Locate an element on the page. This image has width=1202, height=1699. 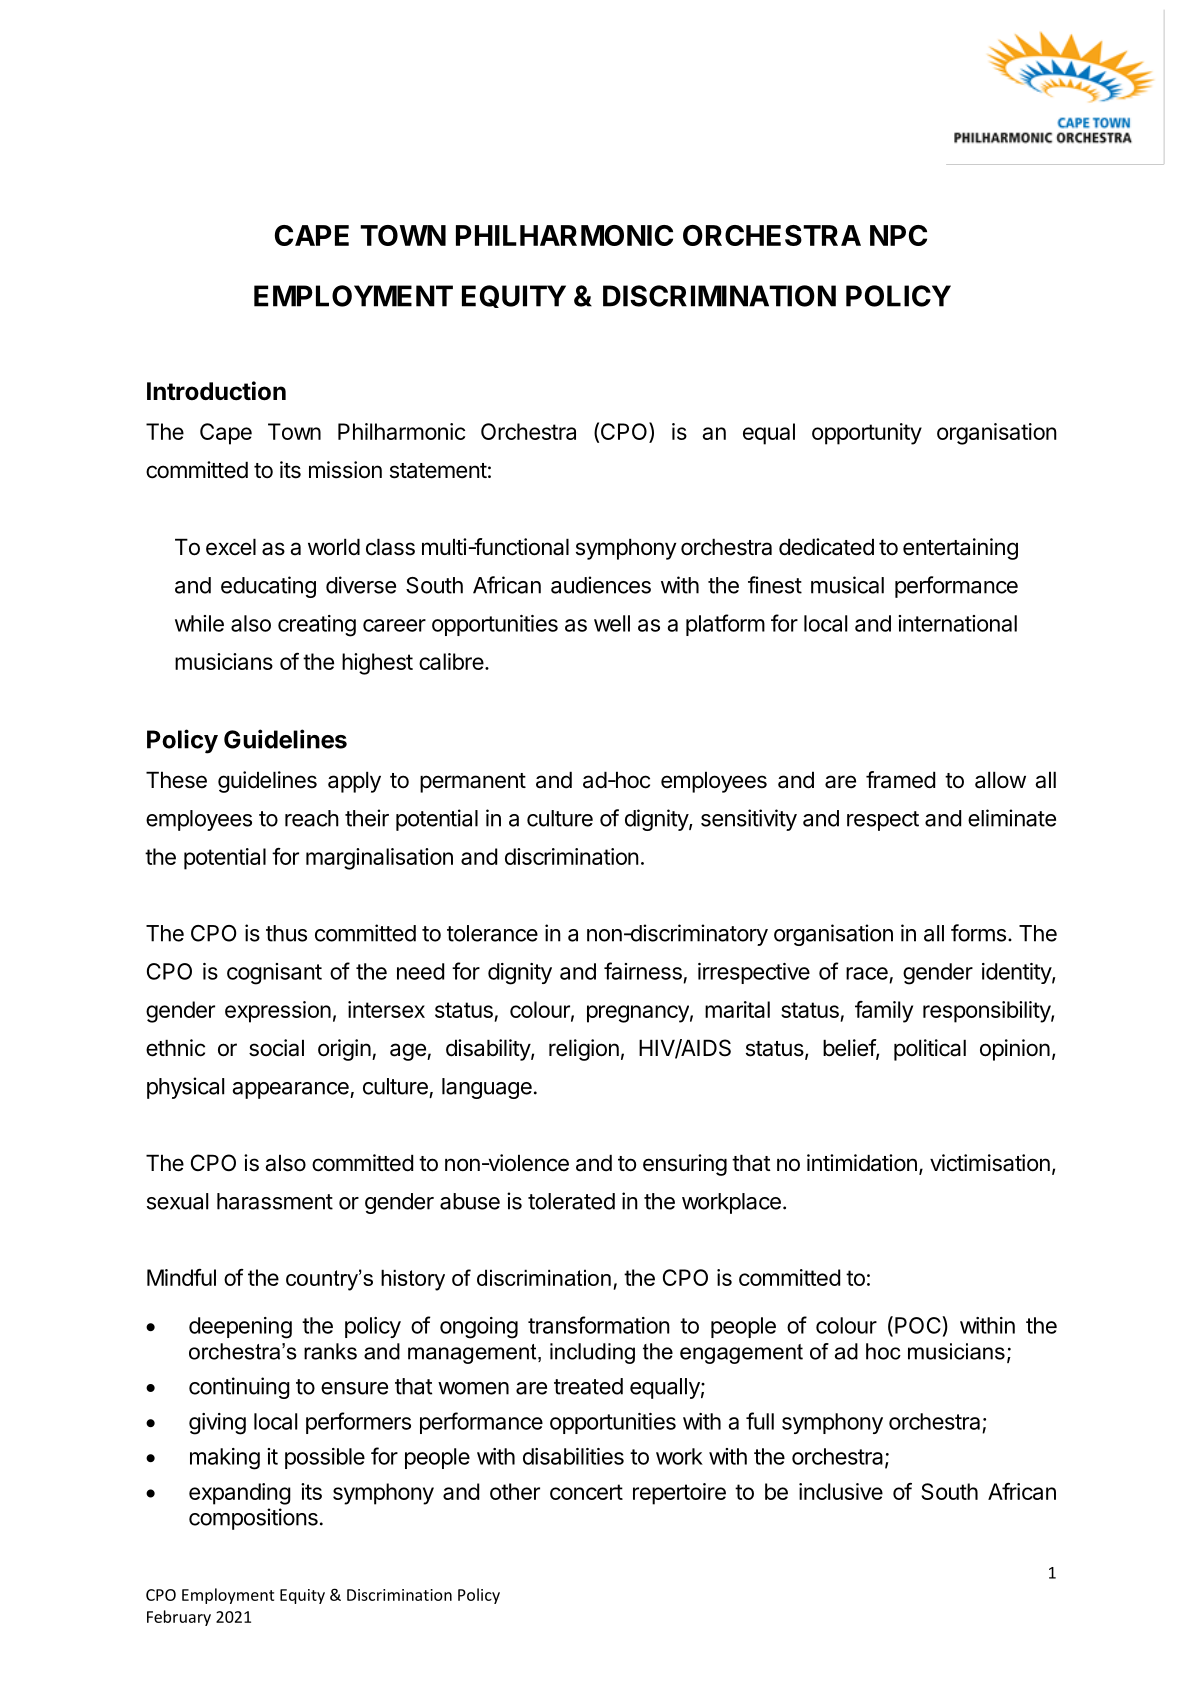
NPC is located at coordinates (898, 235).
